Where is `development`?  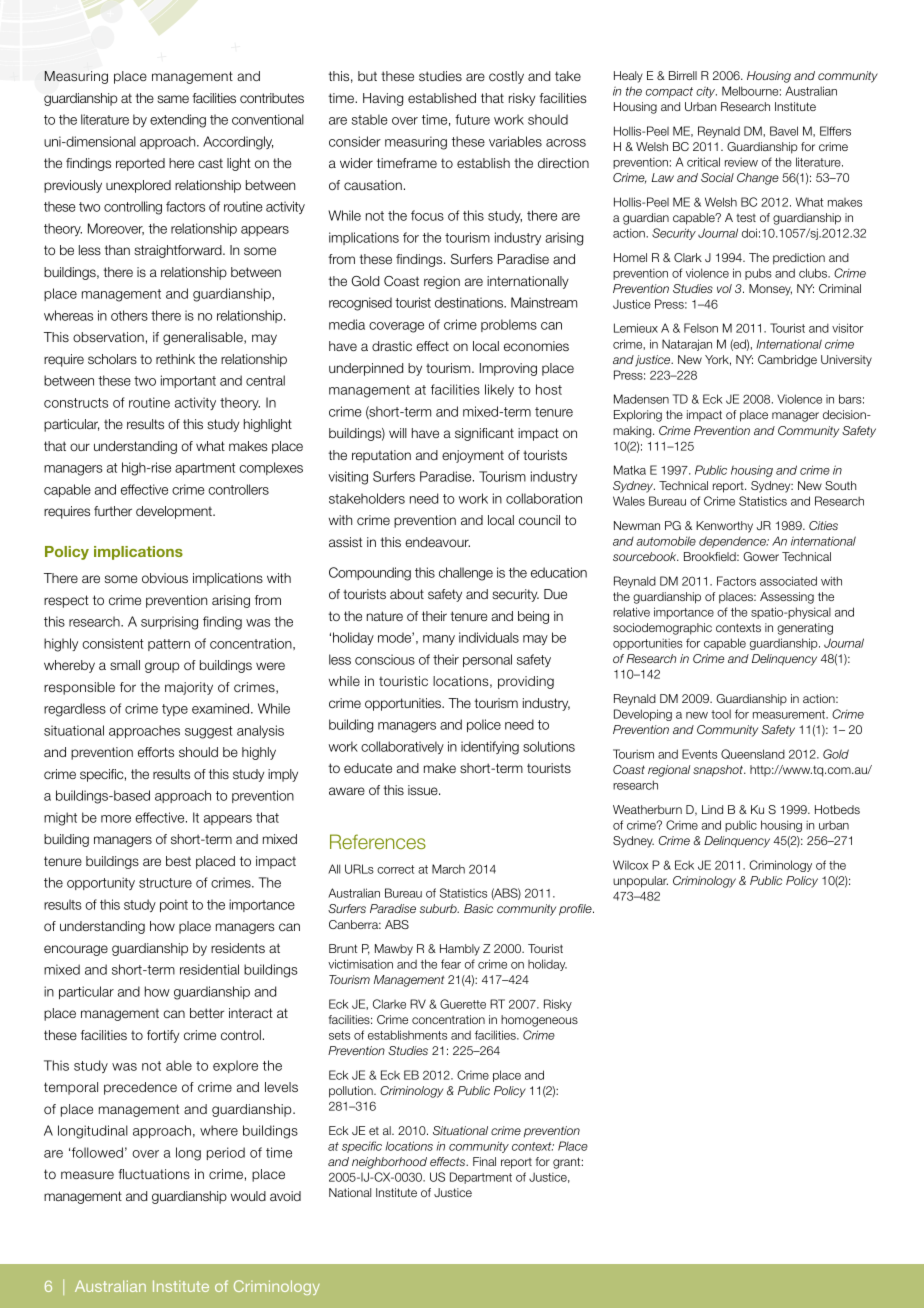 development is located at coordinates (175, 512).
